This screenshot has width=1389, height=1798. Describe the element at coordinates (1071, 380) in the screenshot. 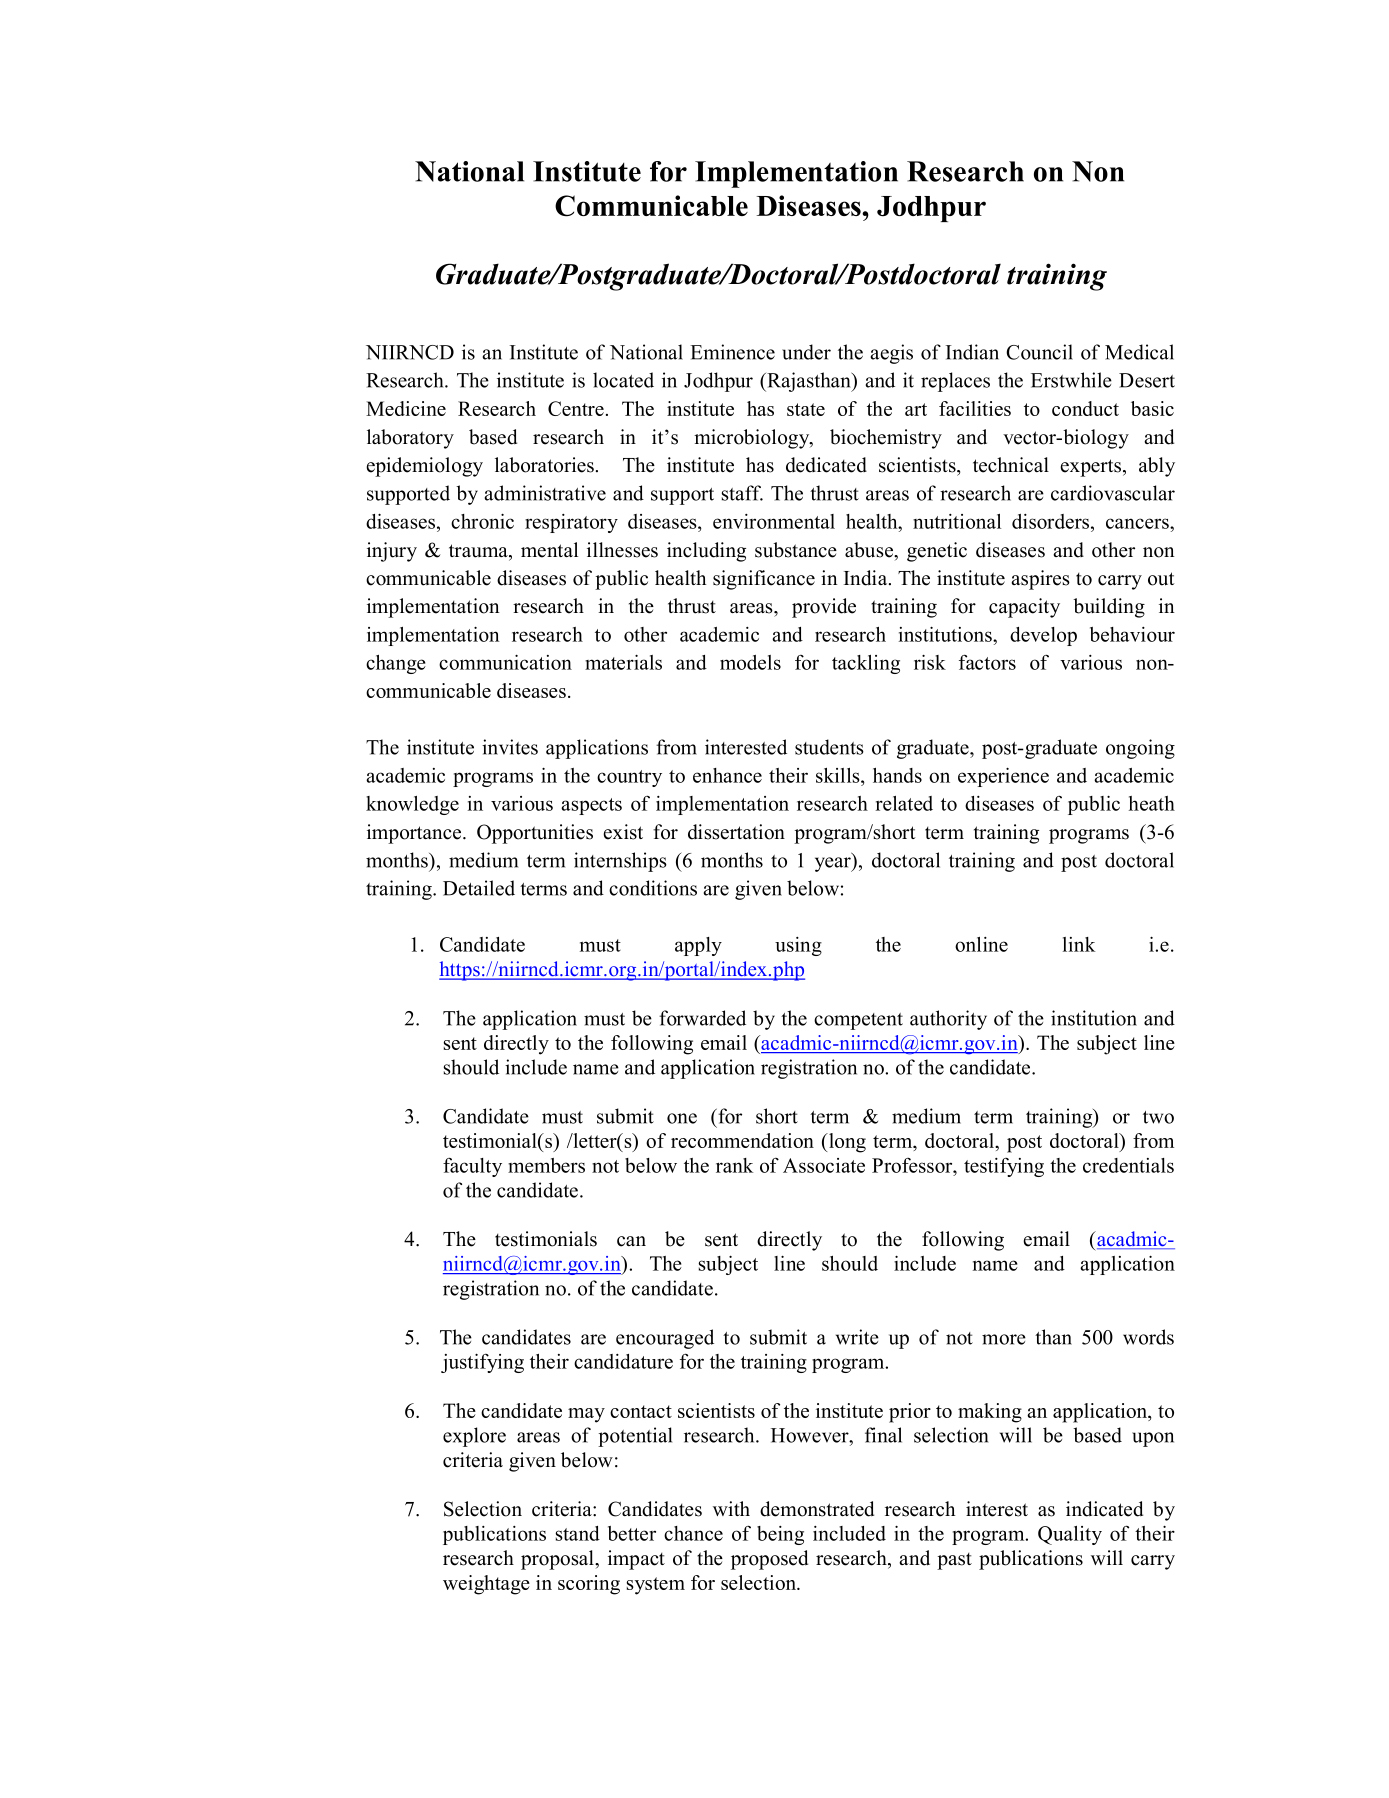

I see `Erstwhile` at that location.
